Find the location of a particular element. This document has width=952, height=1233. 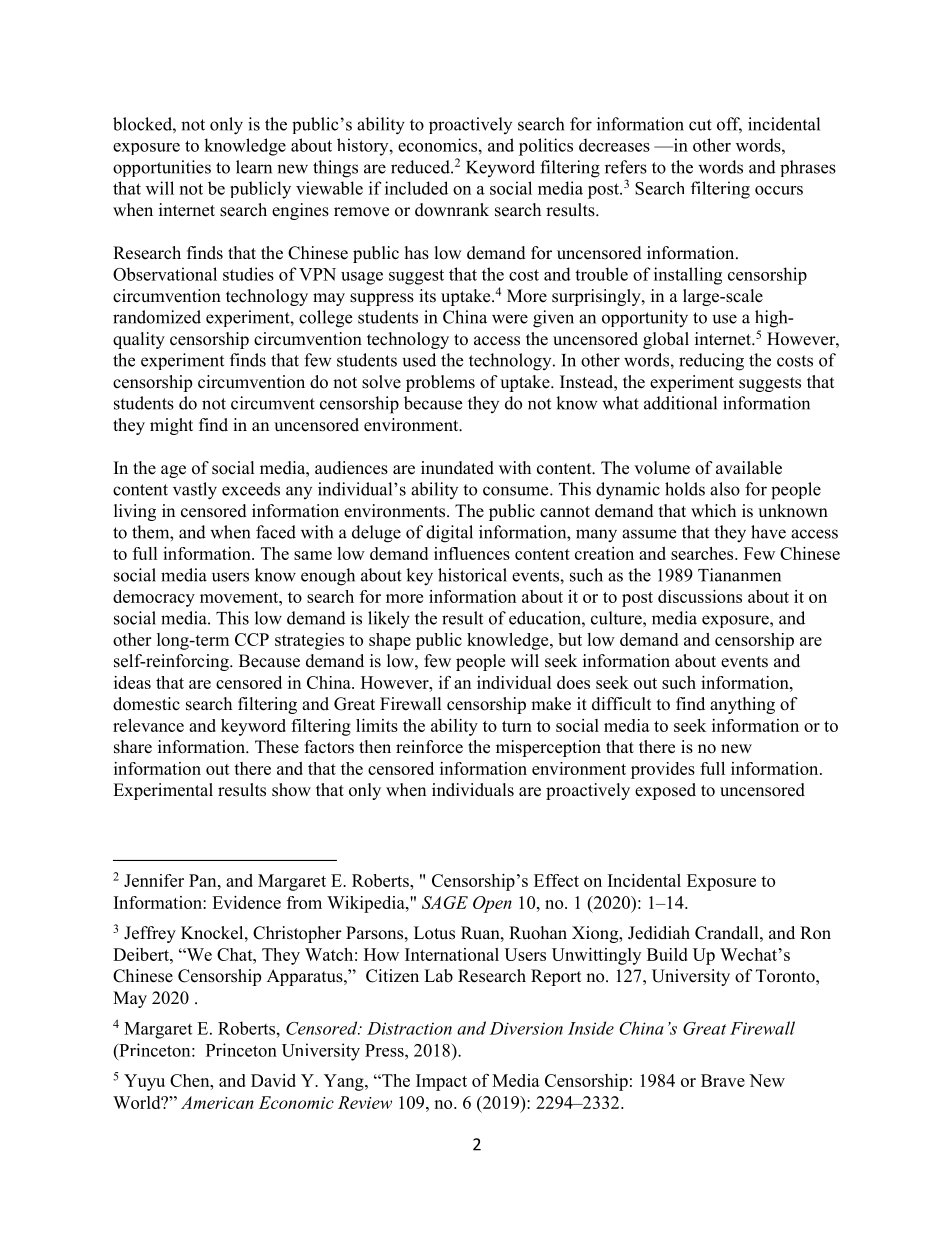

available is located at coordinates (749, 468).
